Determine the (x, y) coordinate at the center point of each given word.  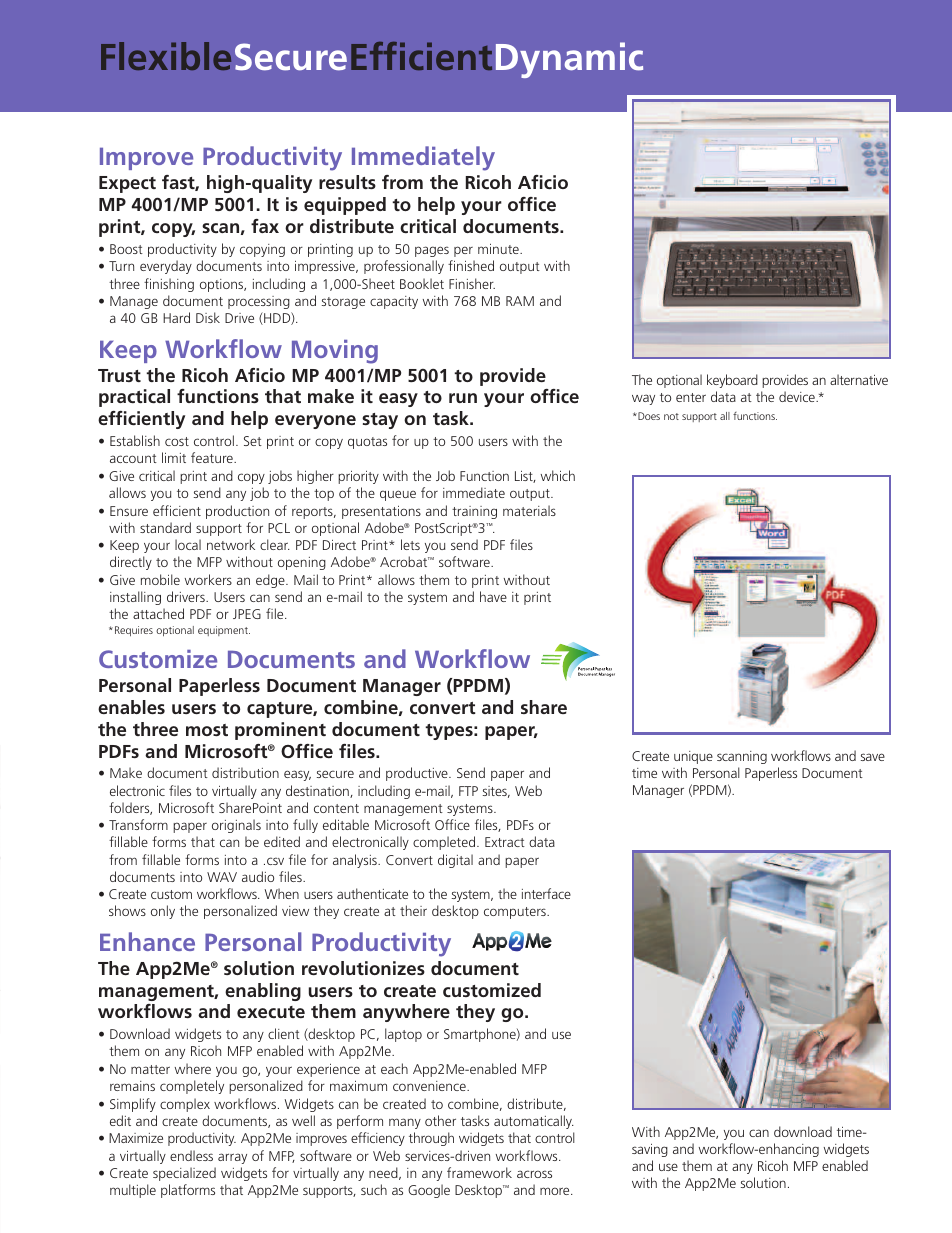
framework (479, 1172)
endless (191, 1155)
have (493, 596)
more (556, 1191)
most (207, 730)
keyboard (732, 381)
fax (265, 226)
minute (499, 249)
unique (693, 757)
